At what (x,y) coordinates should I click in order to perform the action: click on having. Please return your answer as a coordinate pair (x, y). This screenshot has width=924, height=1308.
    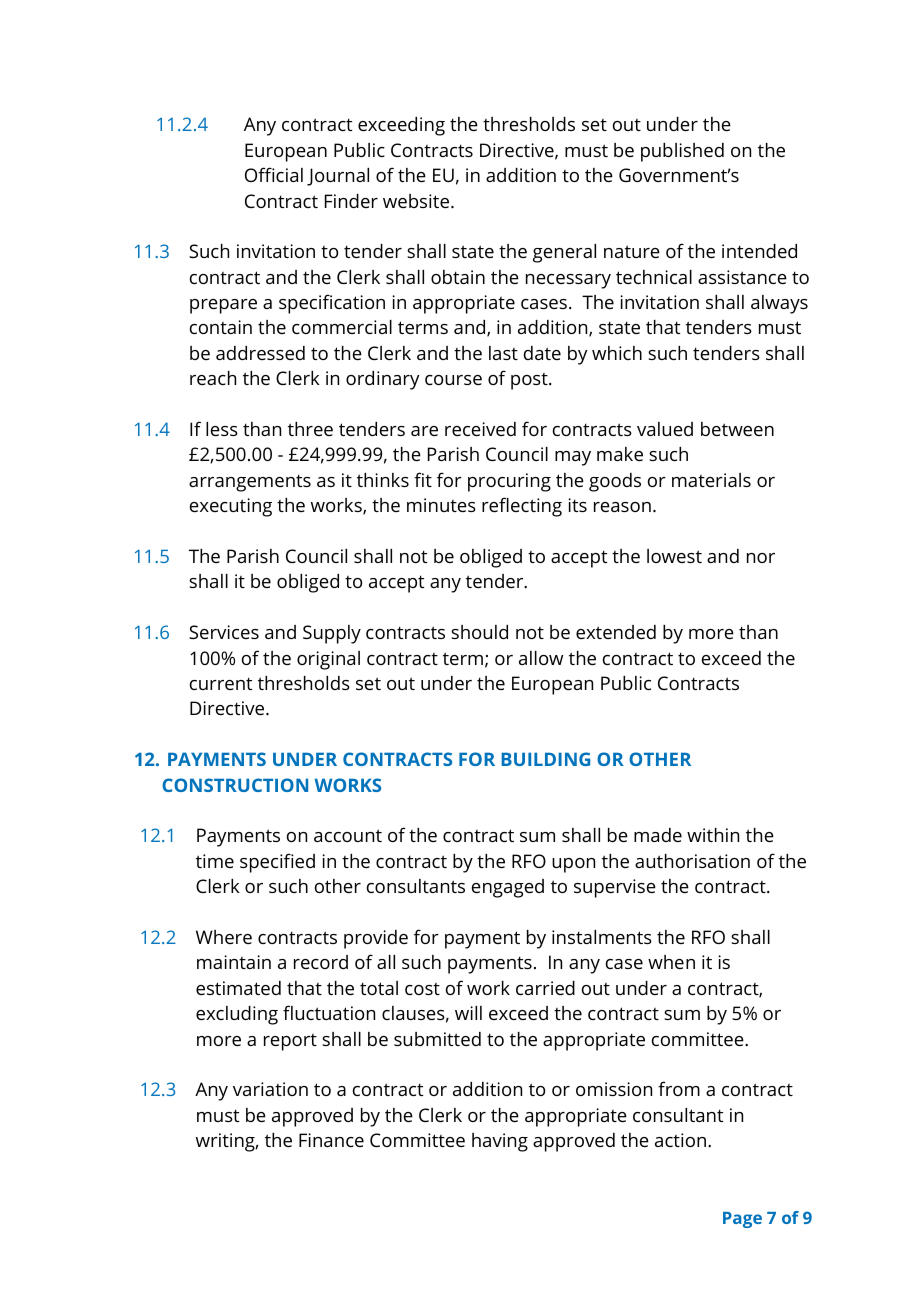
    Looking at the image, I should click on (500, 1142).
